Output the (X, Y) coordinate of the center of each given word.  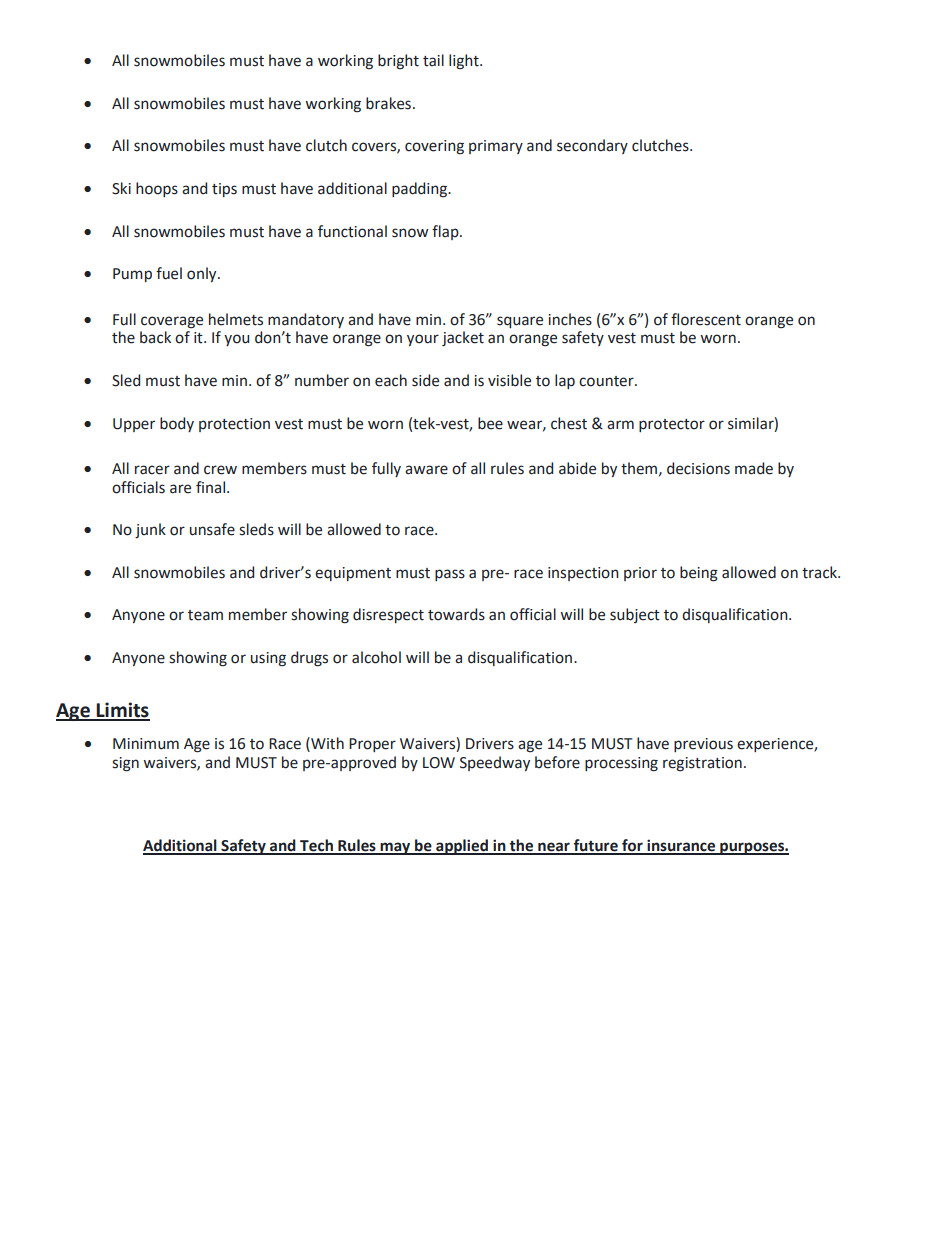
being (699, 574)
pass (450, 575)
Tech (316, 846)
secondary (592, 146)
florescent (706, 319)
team (205, 615)
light (465, 62)
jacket (463, 338)
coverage (172, 322)
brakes (388, 103)
